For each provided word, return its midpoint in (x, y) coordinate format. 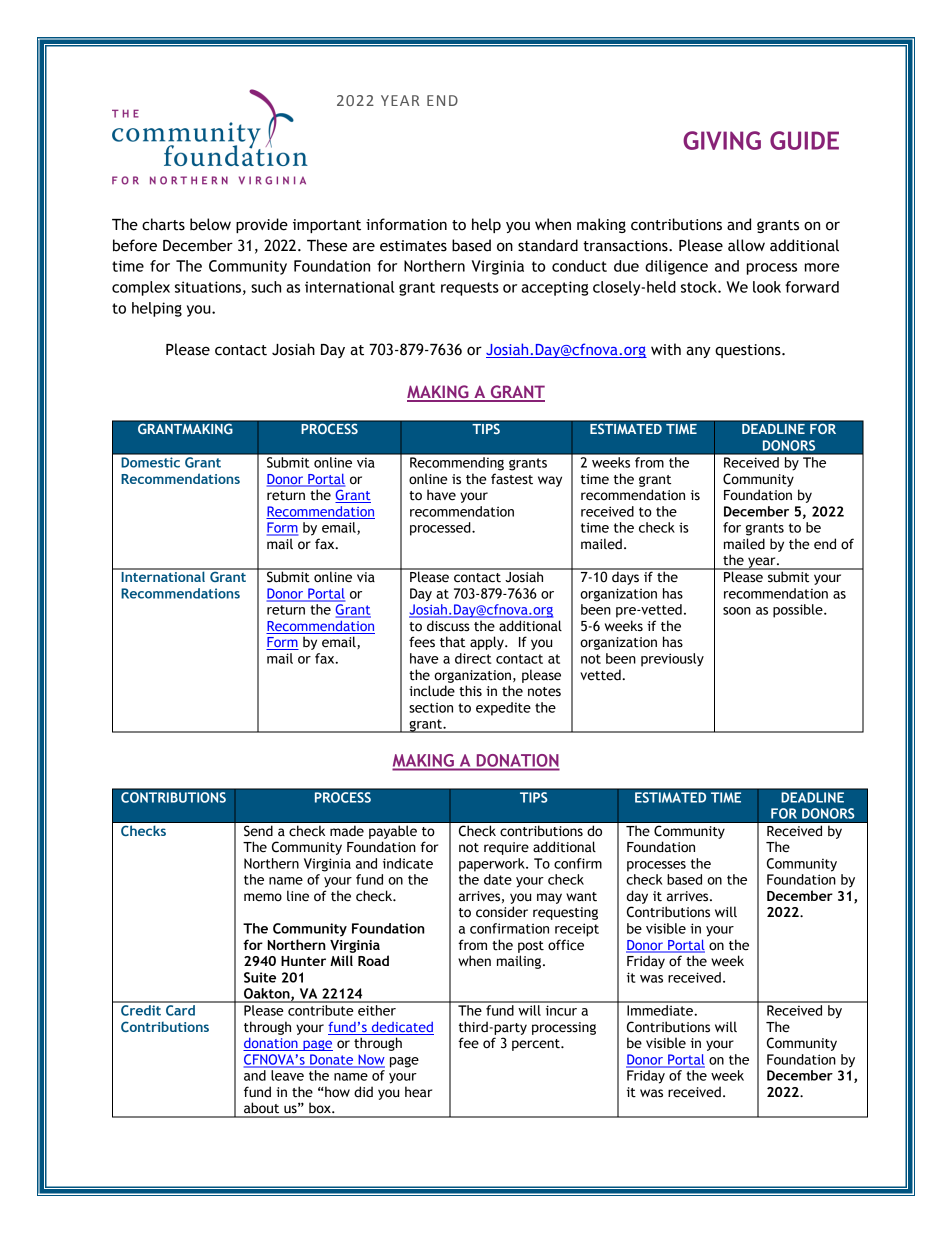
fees (422, 642)
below (210, 224)
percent (537, 1045)
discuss (448, 626)
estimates (413, 246)
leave (288, 1075)
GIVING (722, 140)
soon (737, 611)
